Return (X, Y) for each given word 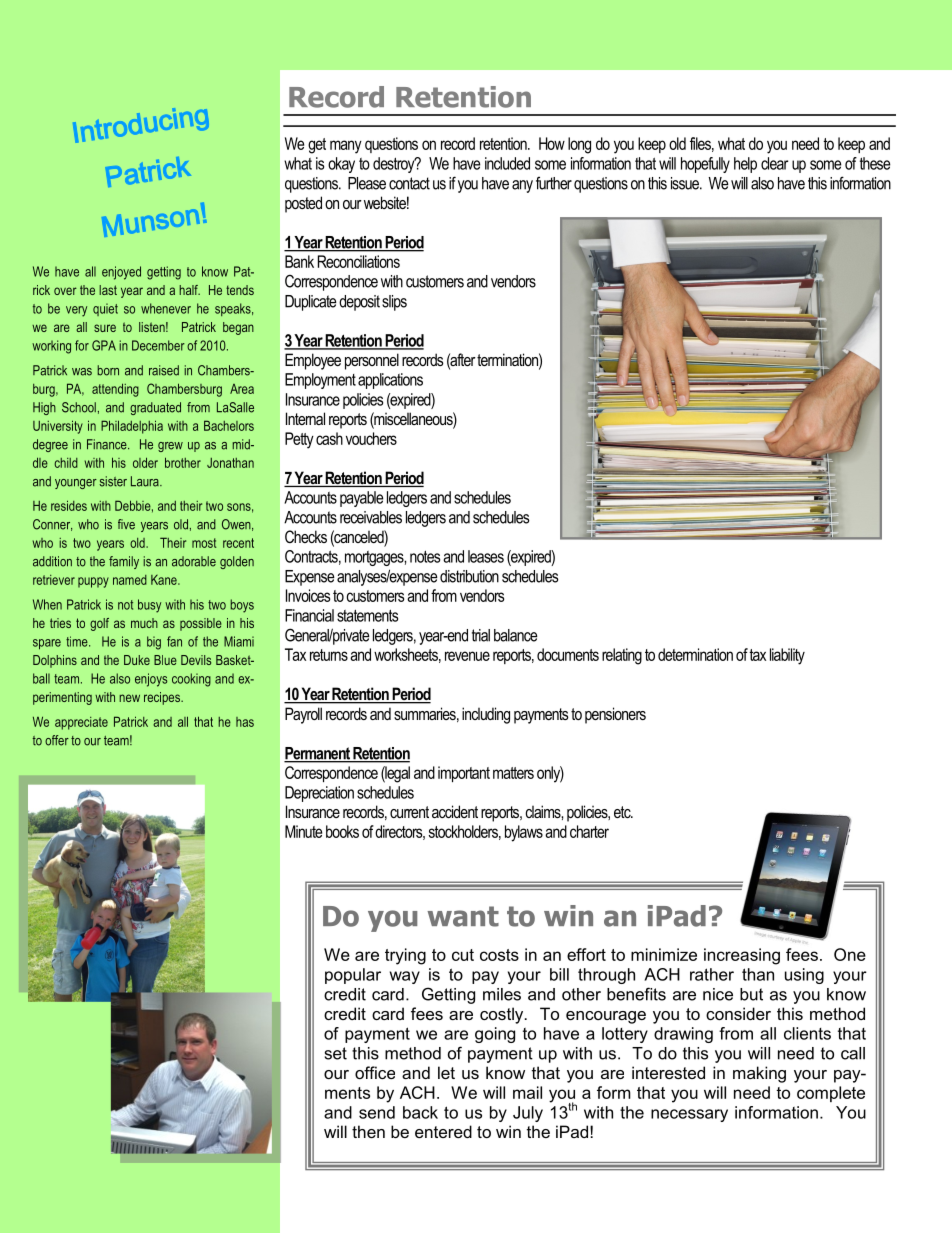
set (336, 1053)
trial (481, 635)
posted (303, 204)
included (507, 163)
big (154, 643)
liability (787, 656)
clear (774, 163)
